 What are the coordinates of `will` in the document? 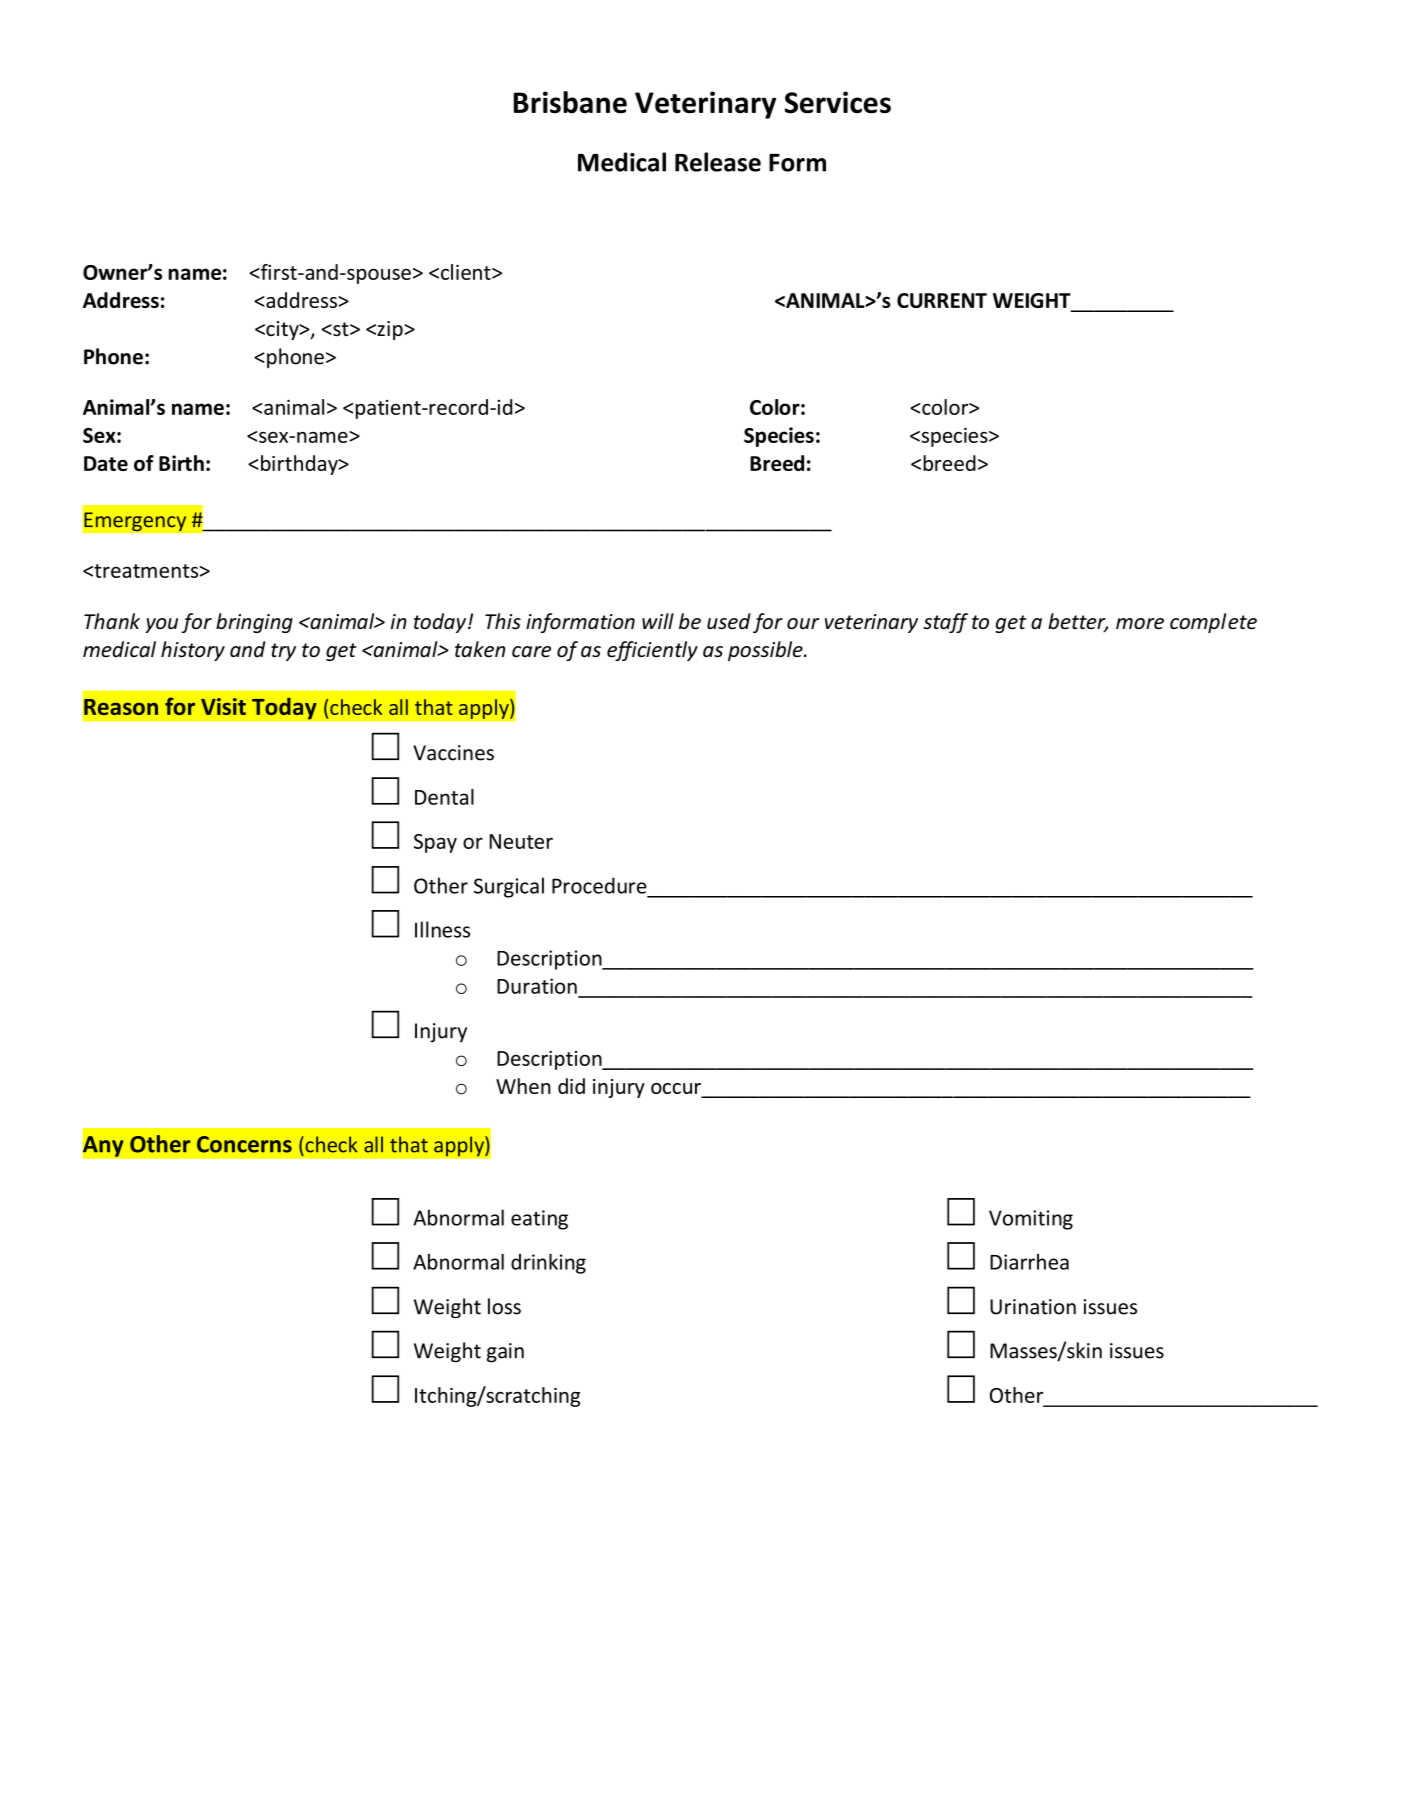 It's located at (658, 621).
